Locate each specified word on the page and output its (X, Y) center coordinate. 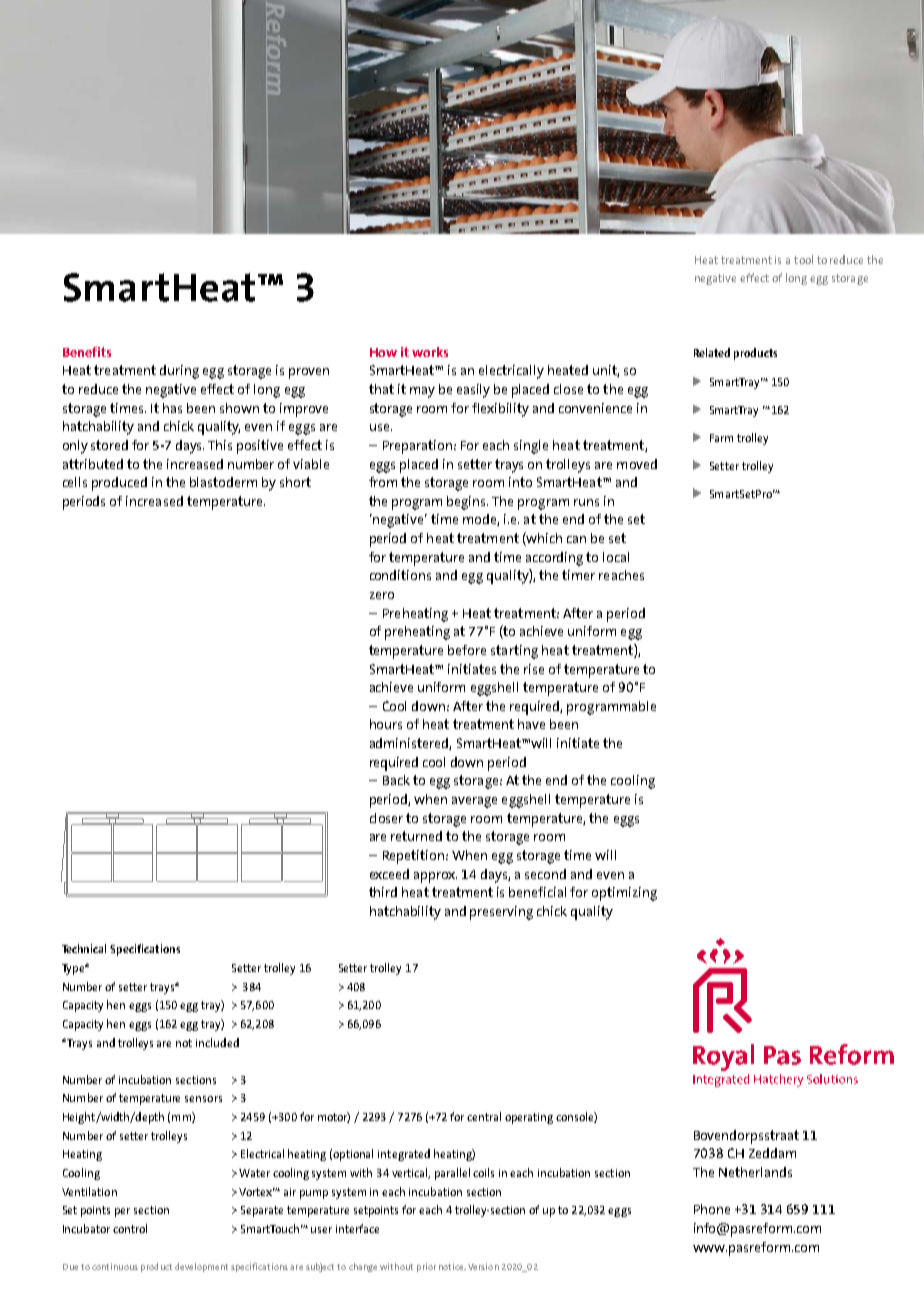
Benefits (87, 352)
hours (386, 724)
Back (396, 780)
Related (712, 352)
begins (467, 503)
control (130, 1228)
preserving (501, 913)
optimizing (624, 894)
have (531, 724)
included (217, 1042)
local (616, 557)
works (430, 352)
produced (119, 484)
